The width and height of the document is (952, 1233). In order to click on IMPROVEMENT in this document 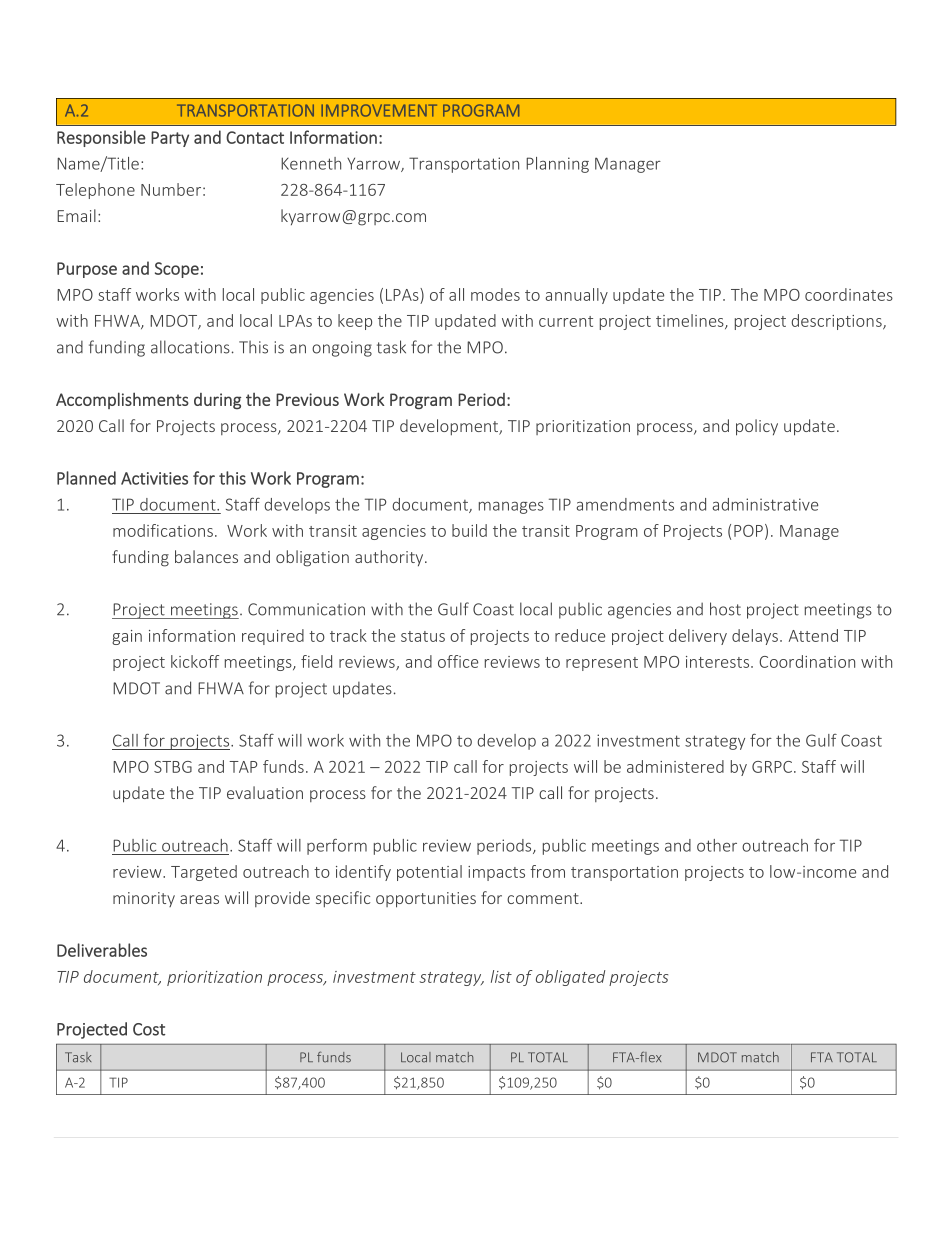, I will do `click(379, 110)`.
